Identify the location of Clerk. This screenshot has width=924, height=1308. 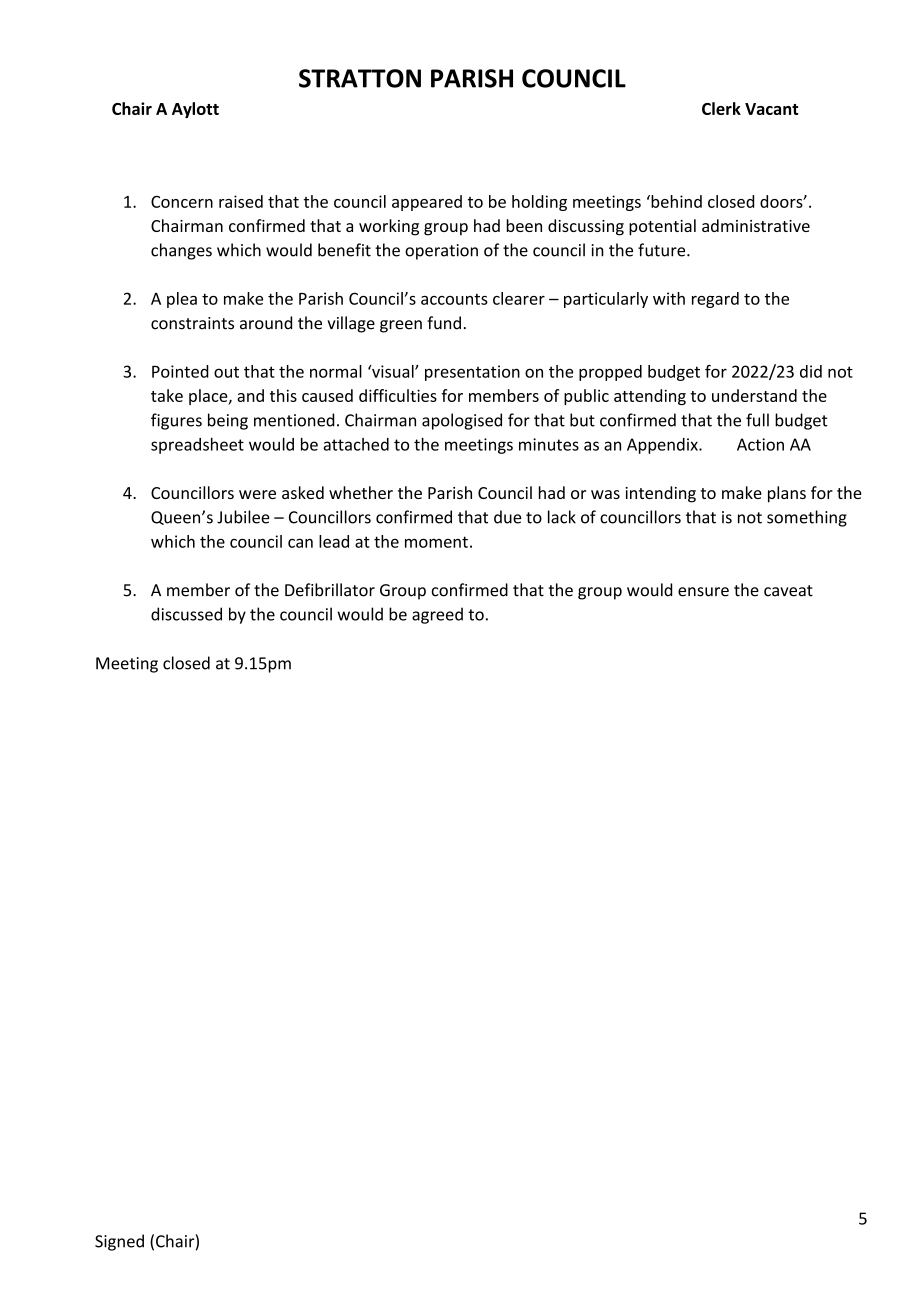
(721, 108).
